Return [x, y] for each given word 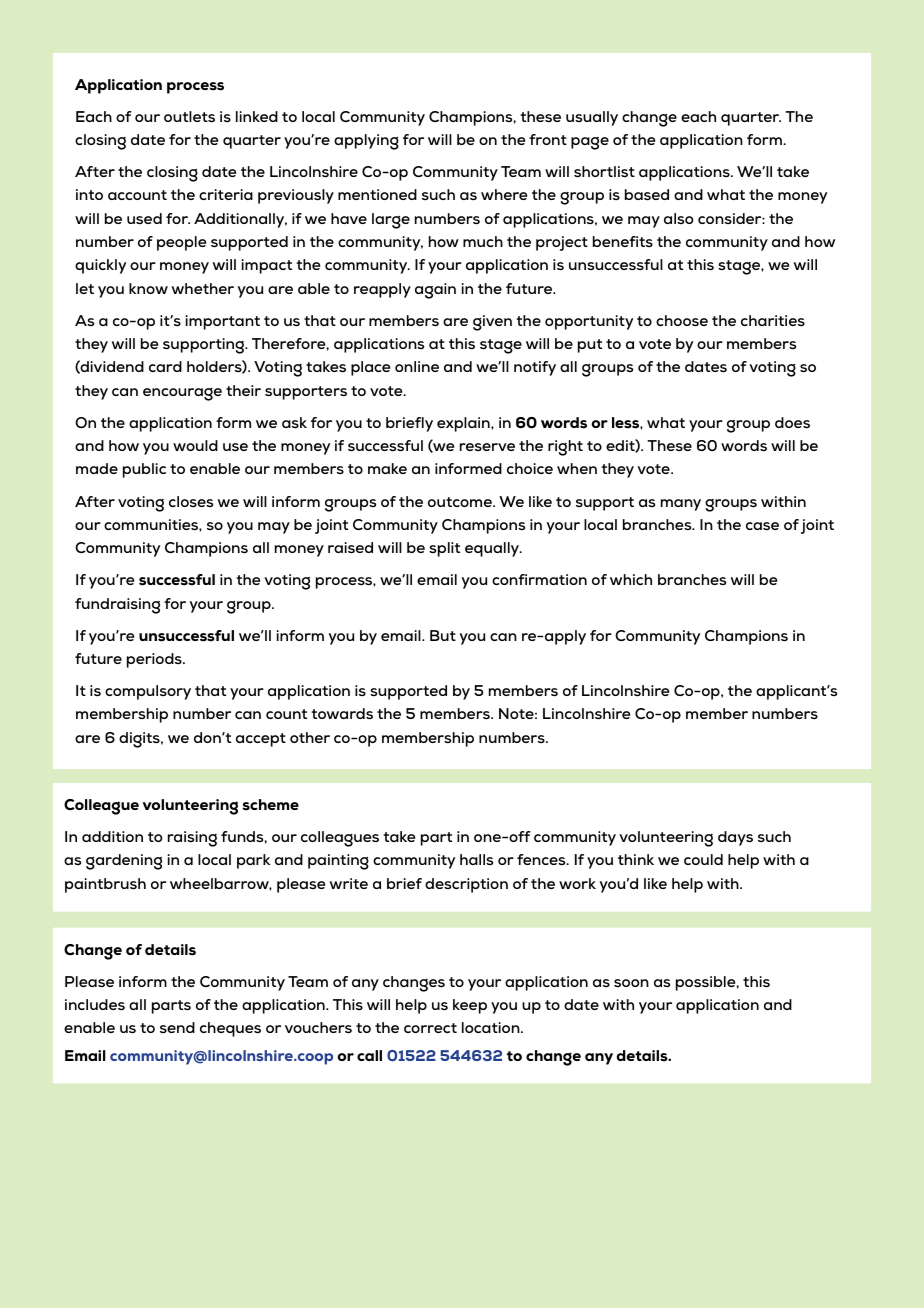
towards [342, 713]
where [504, 194]
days [735, 838]
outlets [189, 116]
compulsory [148, 692]
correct [430, 1028]
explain [464, 424]
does [792, 422]
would [195, 445]
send [177, 1027]
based [647, 195]
